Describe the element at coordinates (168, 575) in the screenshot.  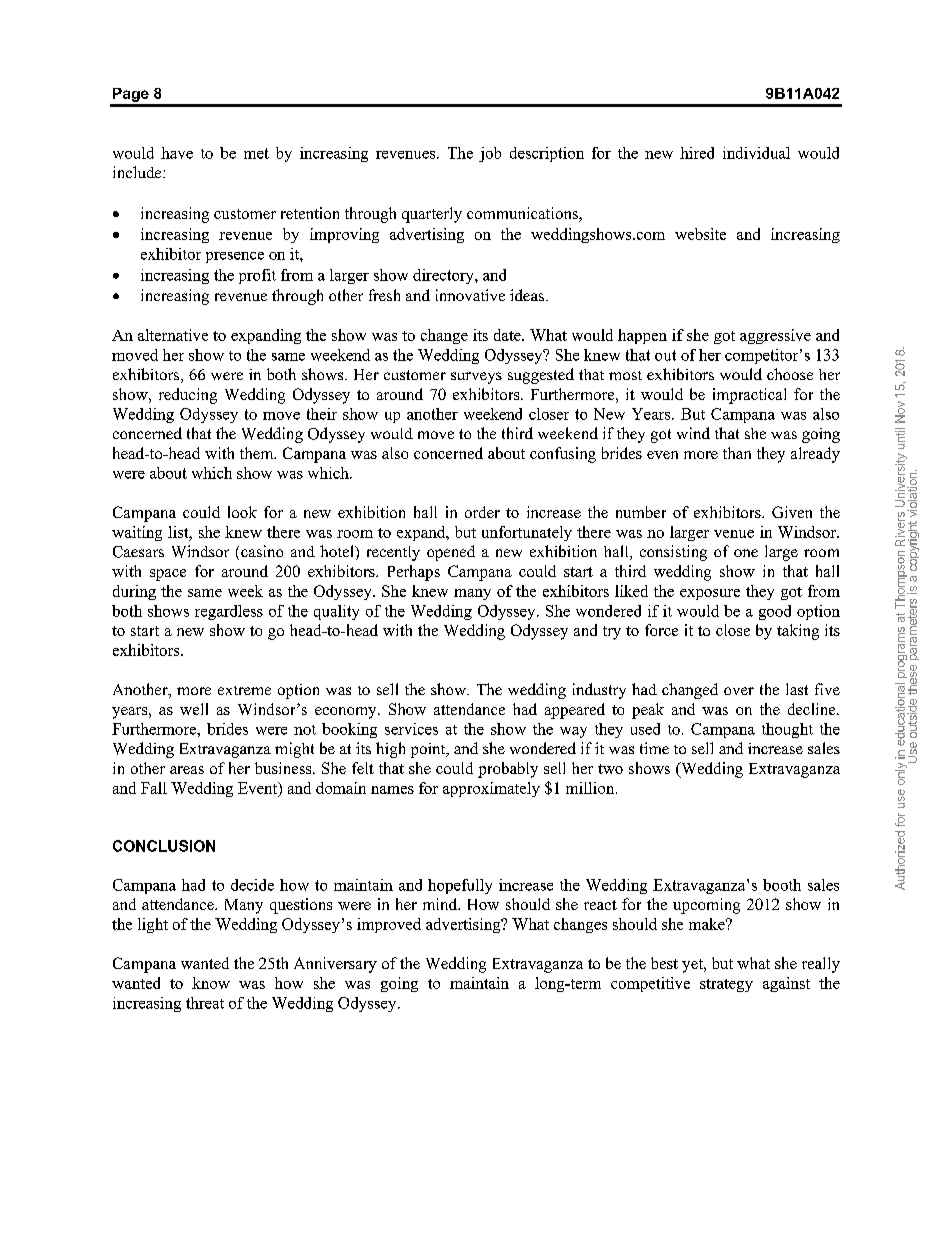
I see `space` at that location.
